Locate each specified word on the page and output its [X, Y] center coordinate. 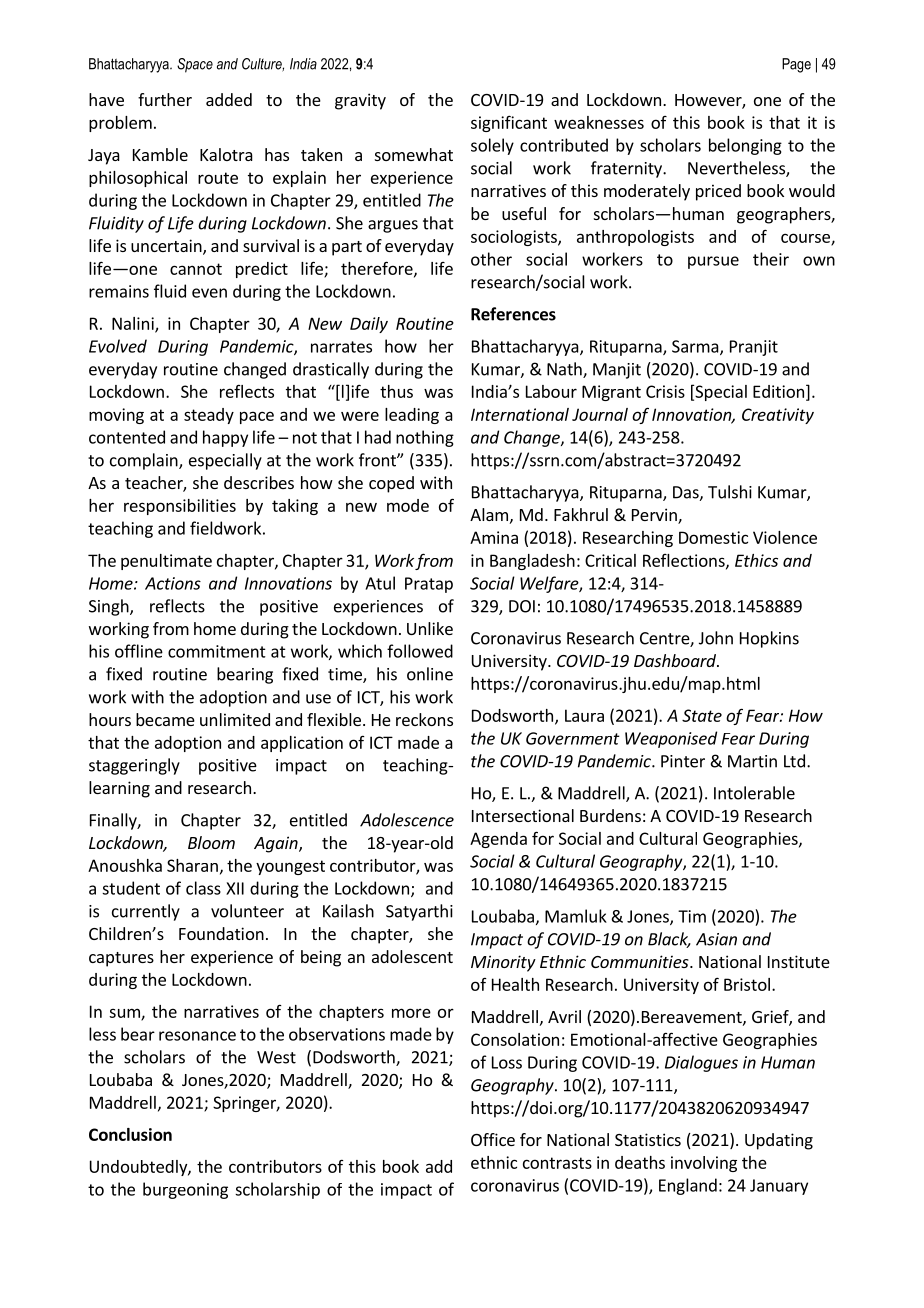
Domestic [713, 537]
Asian [716, 939]
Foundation [221, 933]
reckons [424, 719]
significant [509, 123]
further [165, 99]
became [165, 719]
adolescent [412, 956]
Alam [489, 514]
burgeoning [185, 1190]
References [513, 314]
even [209, 293]
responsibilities [180, 507]
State [702, 715]
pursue [713, 262]
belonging [745, 146]
